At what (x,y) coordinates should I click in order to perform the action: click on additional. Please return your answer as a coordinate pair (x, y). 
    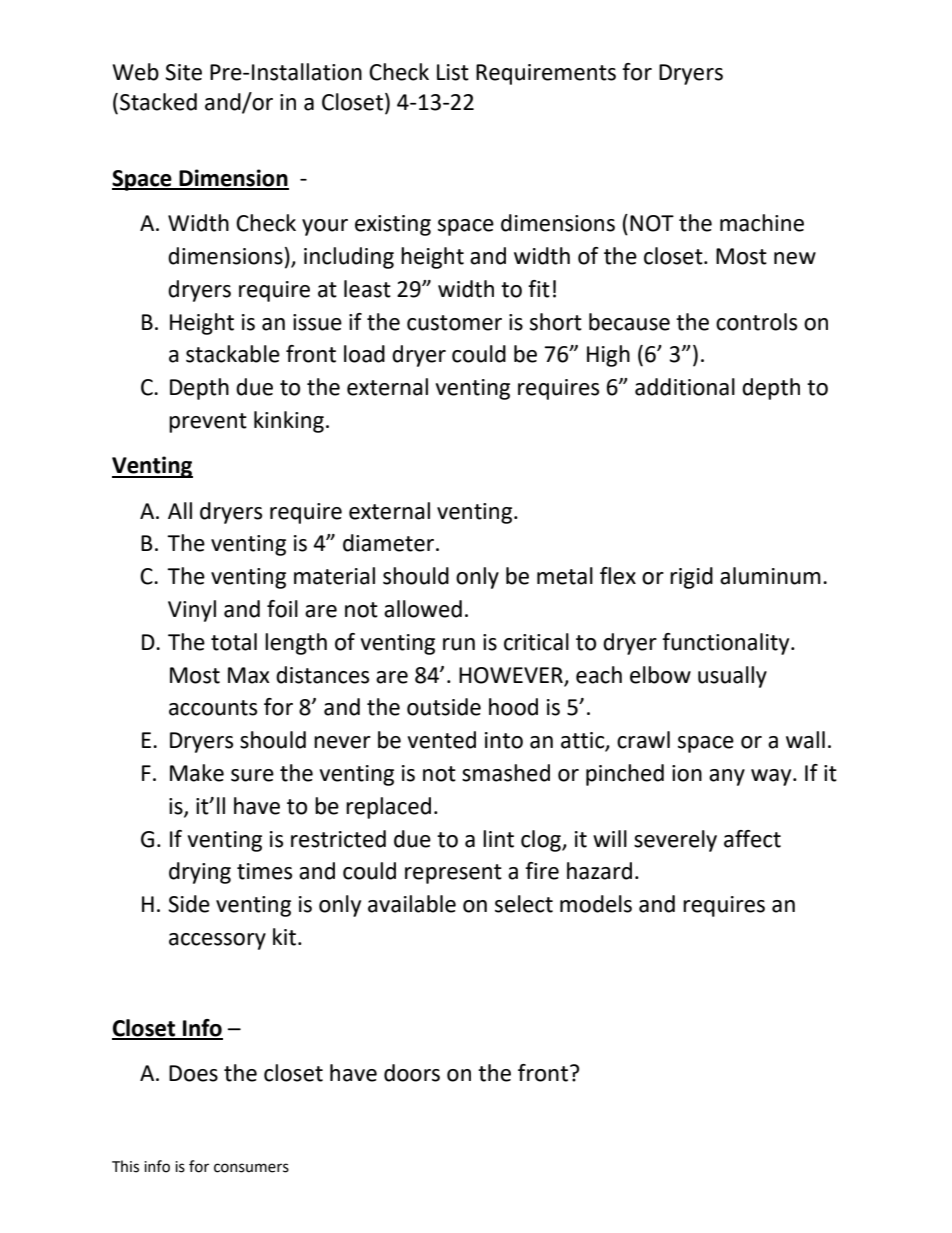
    Looking at the image, I should click on (685, 387).
